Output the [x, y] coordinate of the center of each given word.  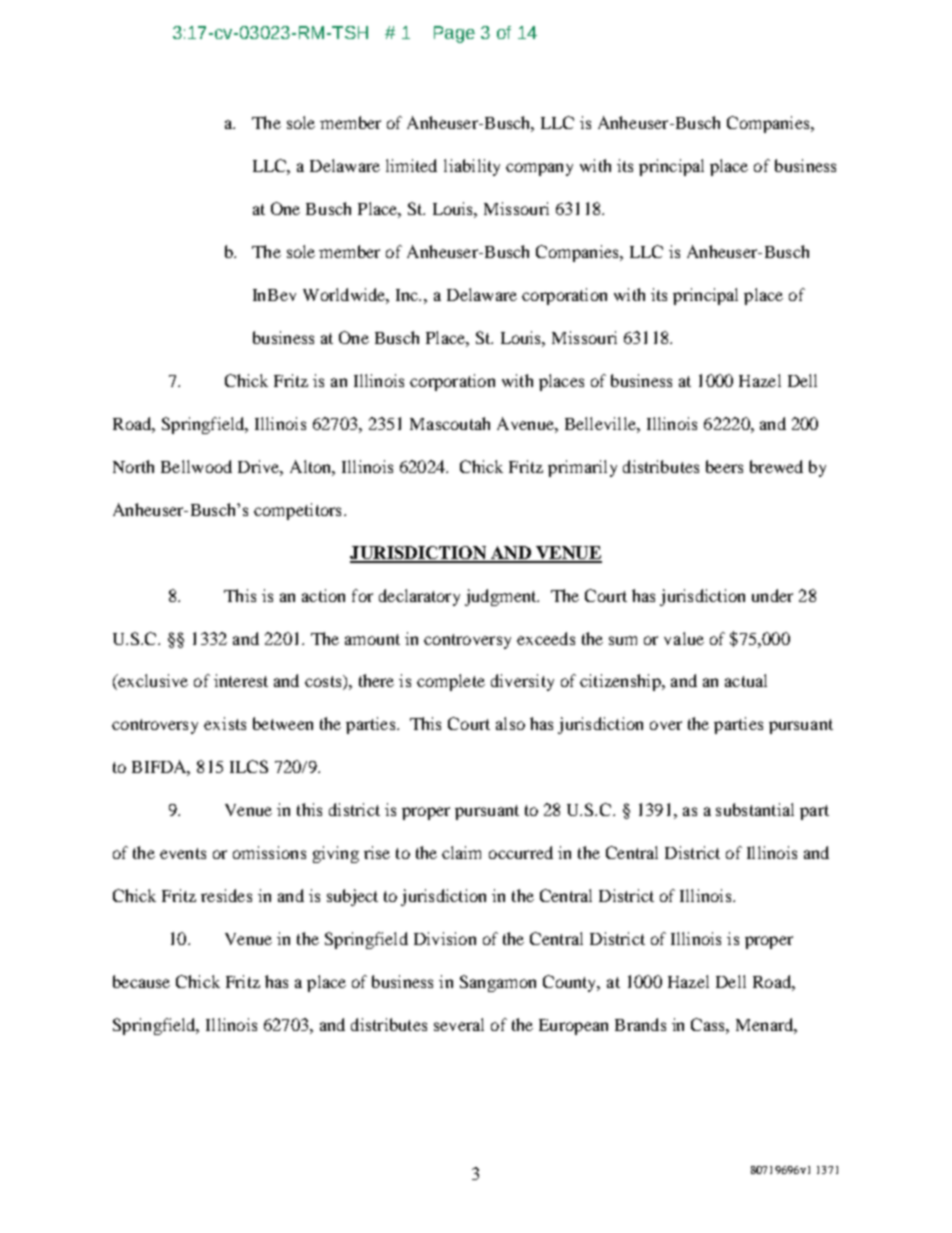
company [539, 169]
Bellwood [196, 466]
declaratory [419, 597]
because [141, 981]
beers [724, 466]
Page [454, 34]
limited [411, 165]
